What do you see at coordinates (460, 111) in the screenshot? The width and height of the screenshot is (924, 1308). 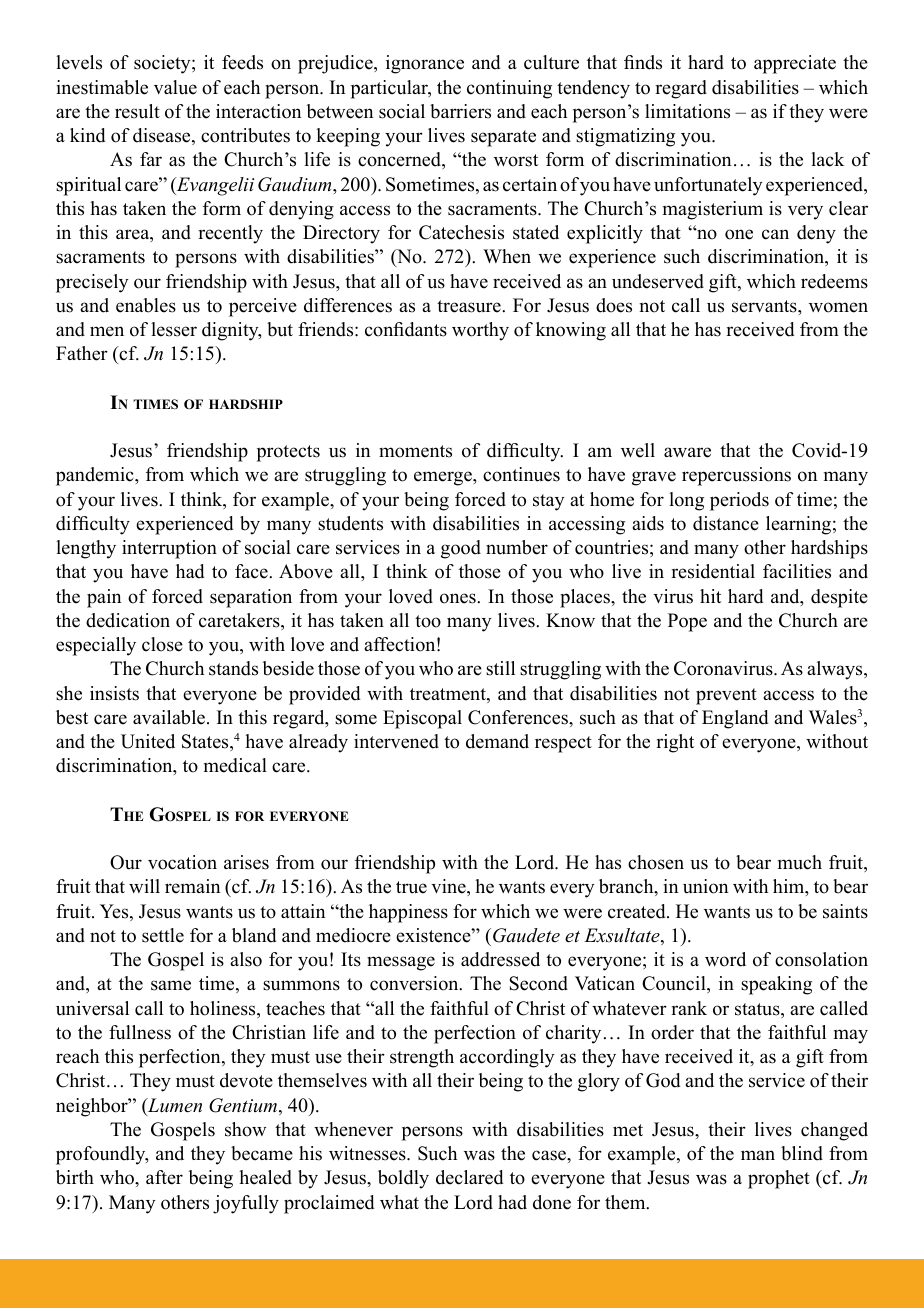 I see `barriers` at bounding box center [460, 111].
